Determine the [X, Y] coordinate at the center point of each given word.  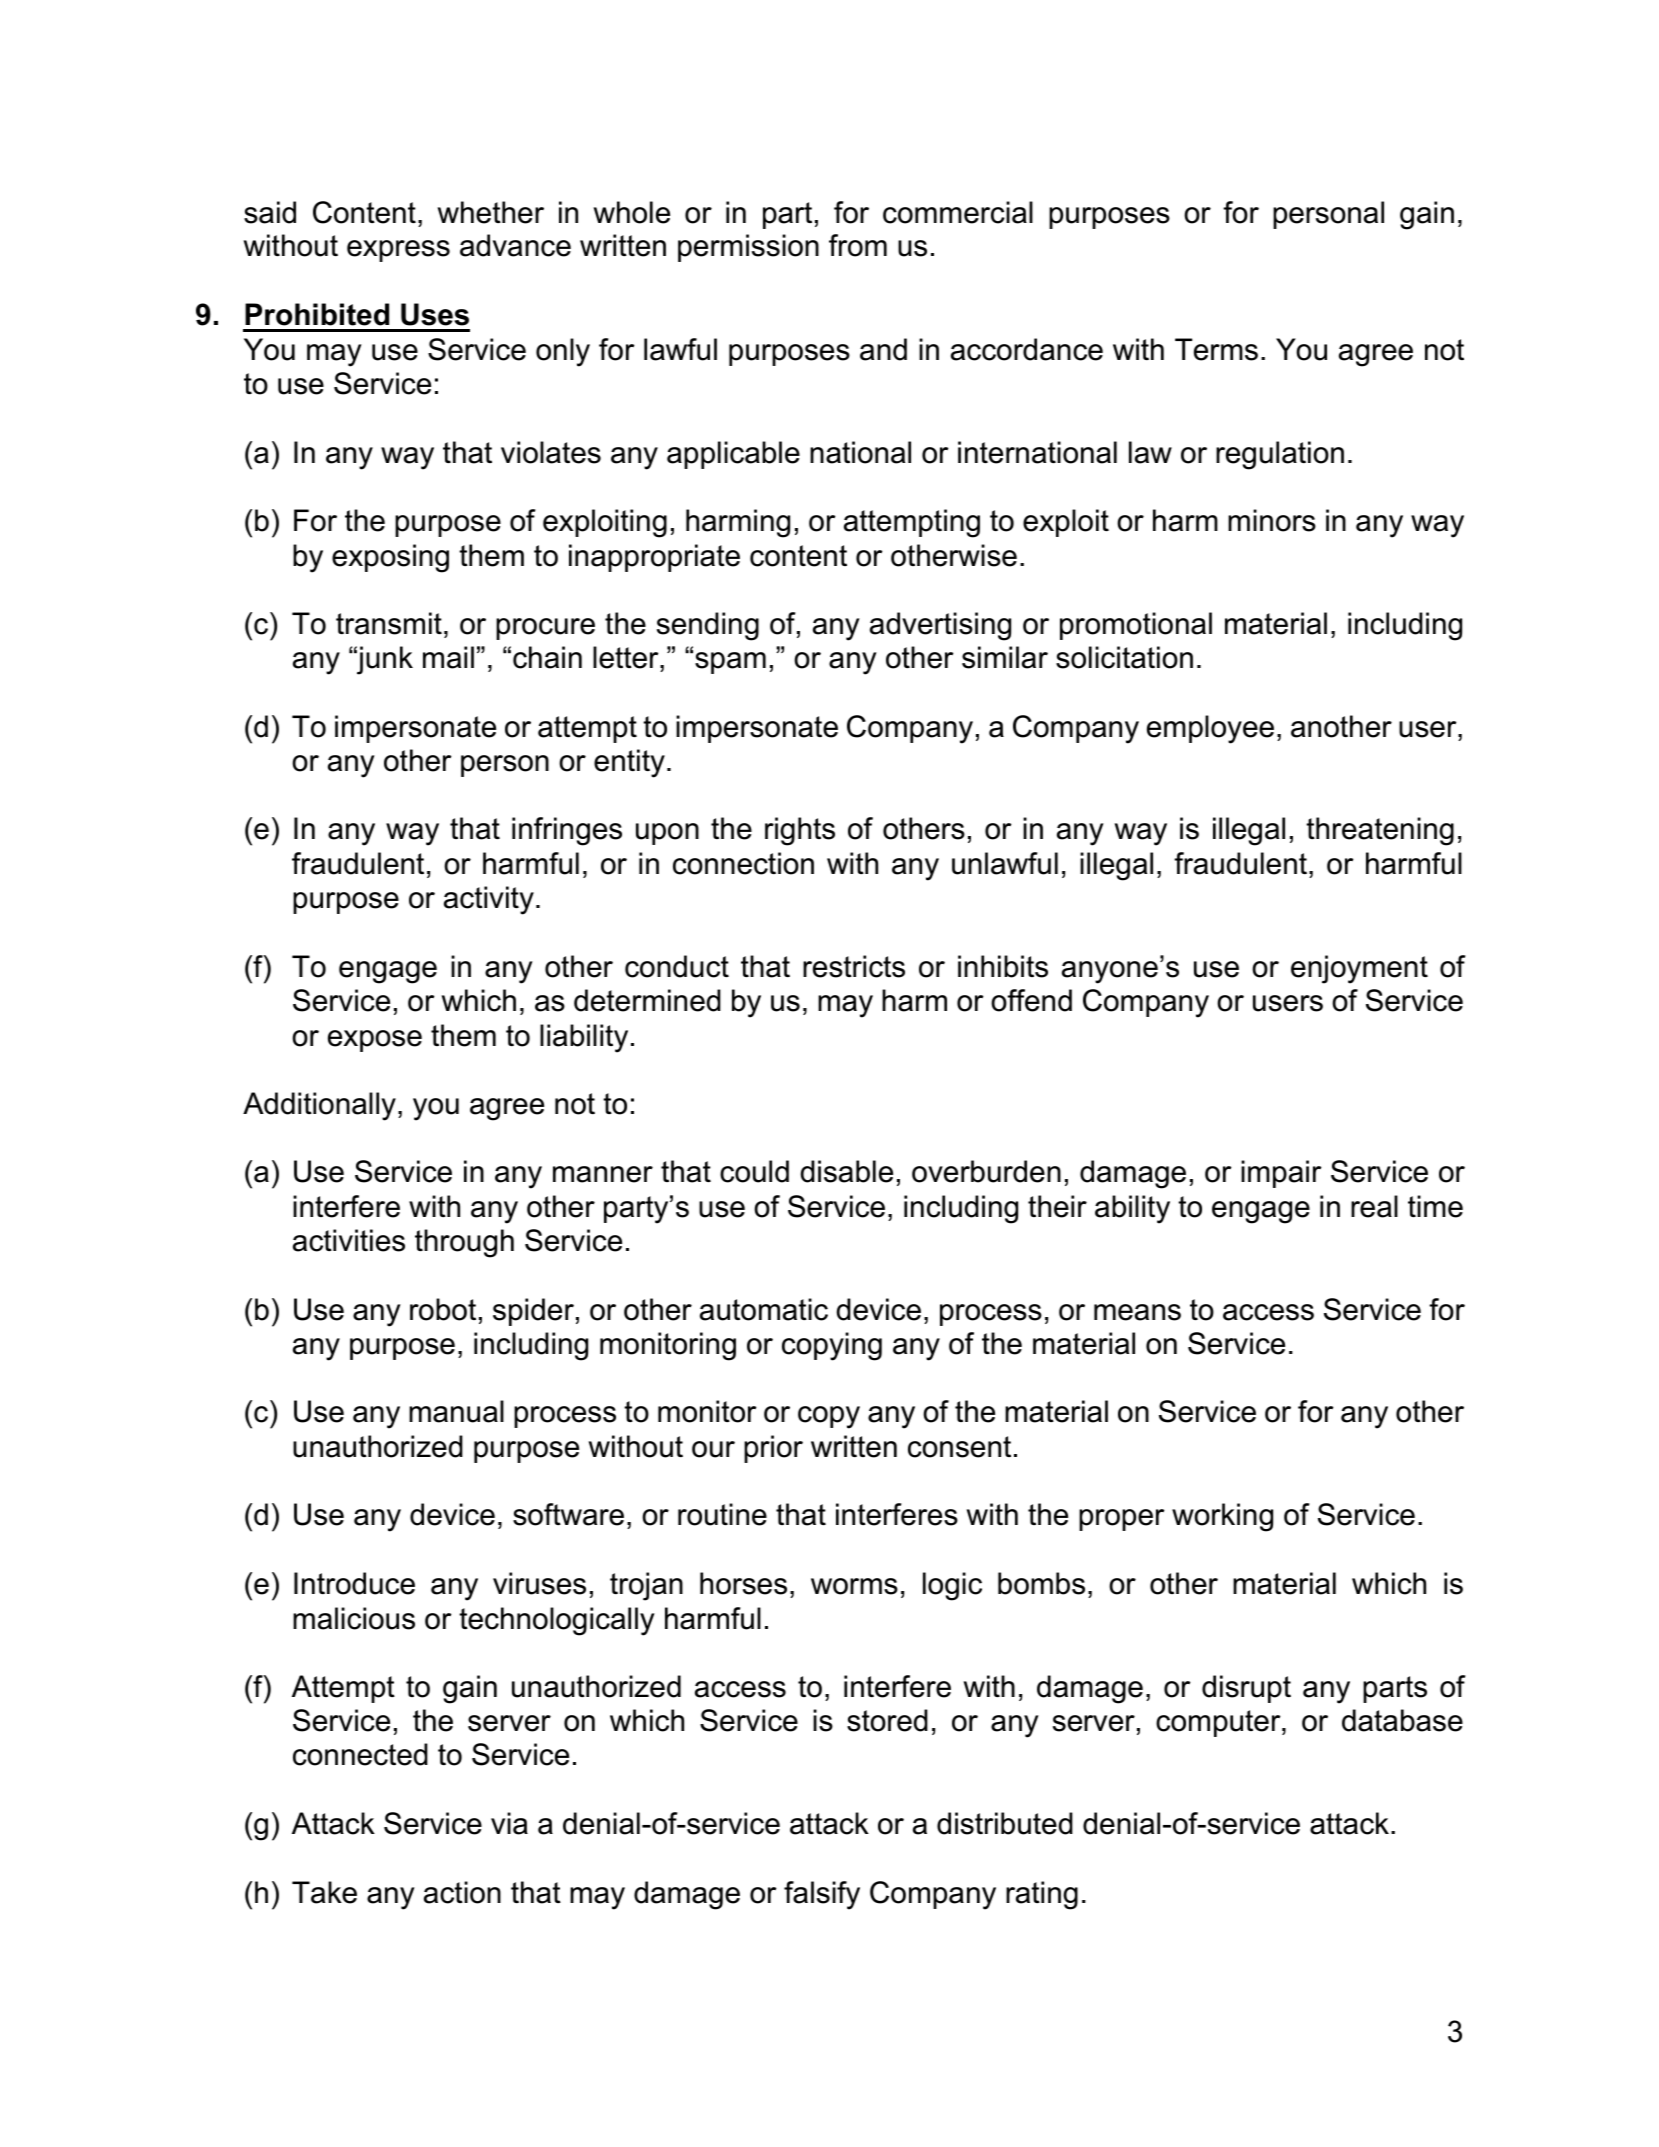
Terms [1216, 349]
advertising [940, 626]
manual [456, 1411]
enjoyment [1359, 969]
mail [448, 657]
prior [773, 1449]
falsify [822, 1895]
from [858, 245]
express [398, 251]
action [462, 1892]
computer [1219, 1723]
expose [375, 1041]
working [1222, 1517]
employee [1210, 729]
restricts [854, 966]
